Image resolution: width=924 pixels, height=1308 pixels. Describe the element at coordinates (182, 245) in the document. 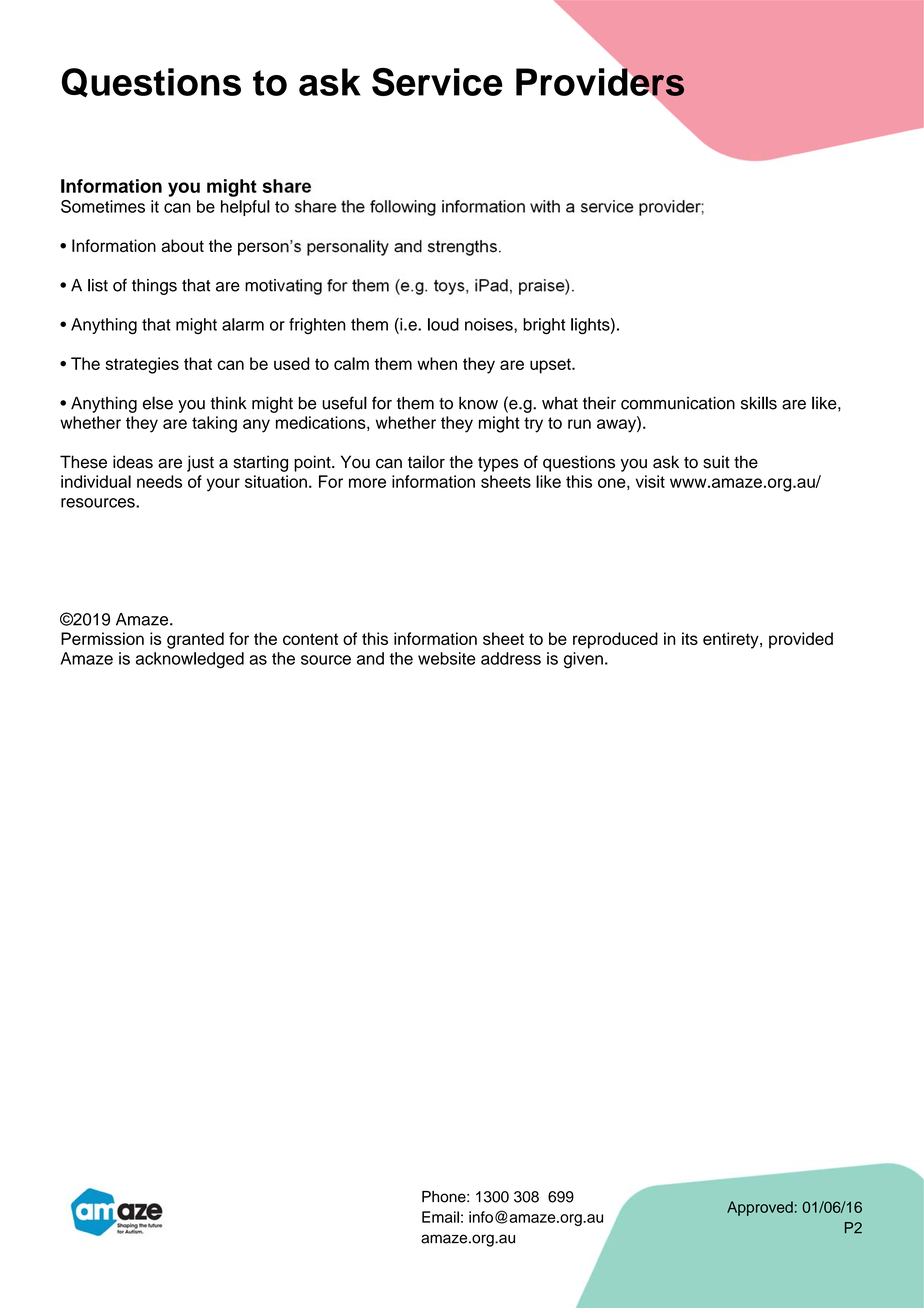

I see `about` at that location.
